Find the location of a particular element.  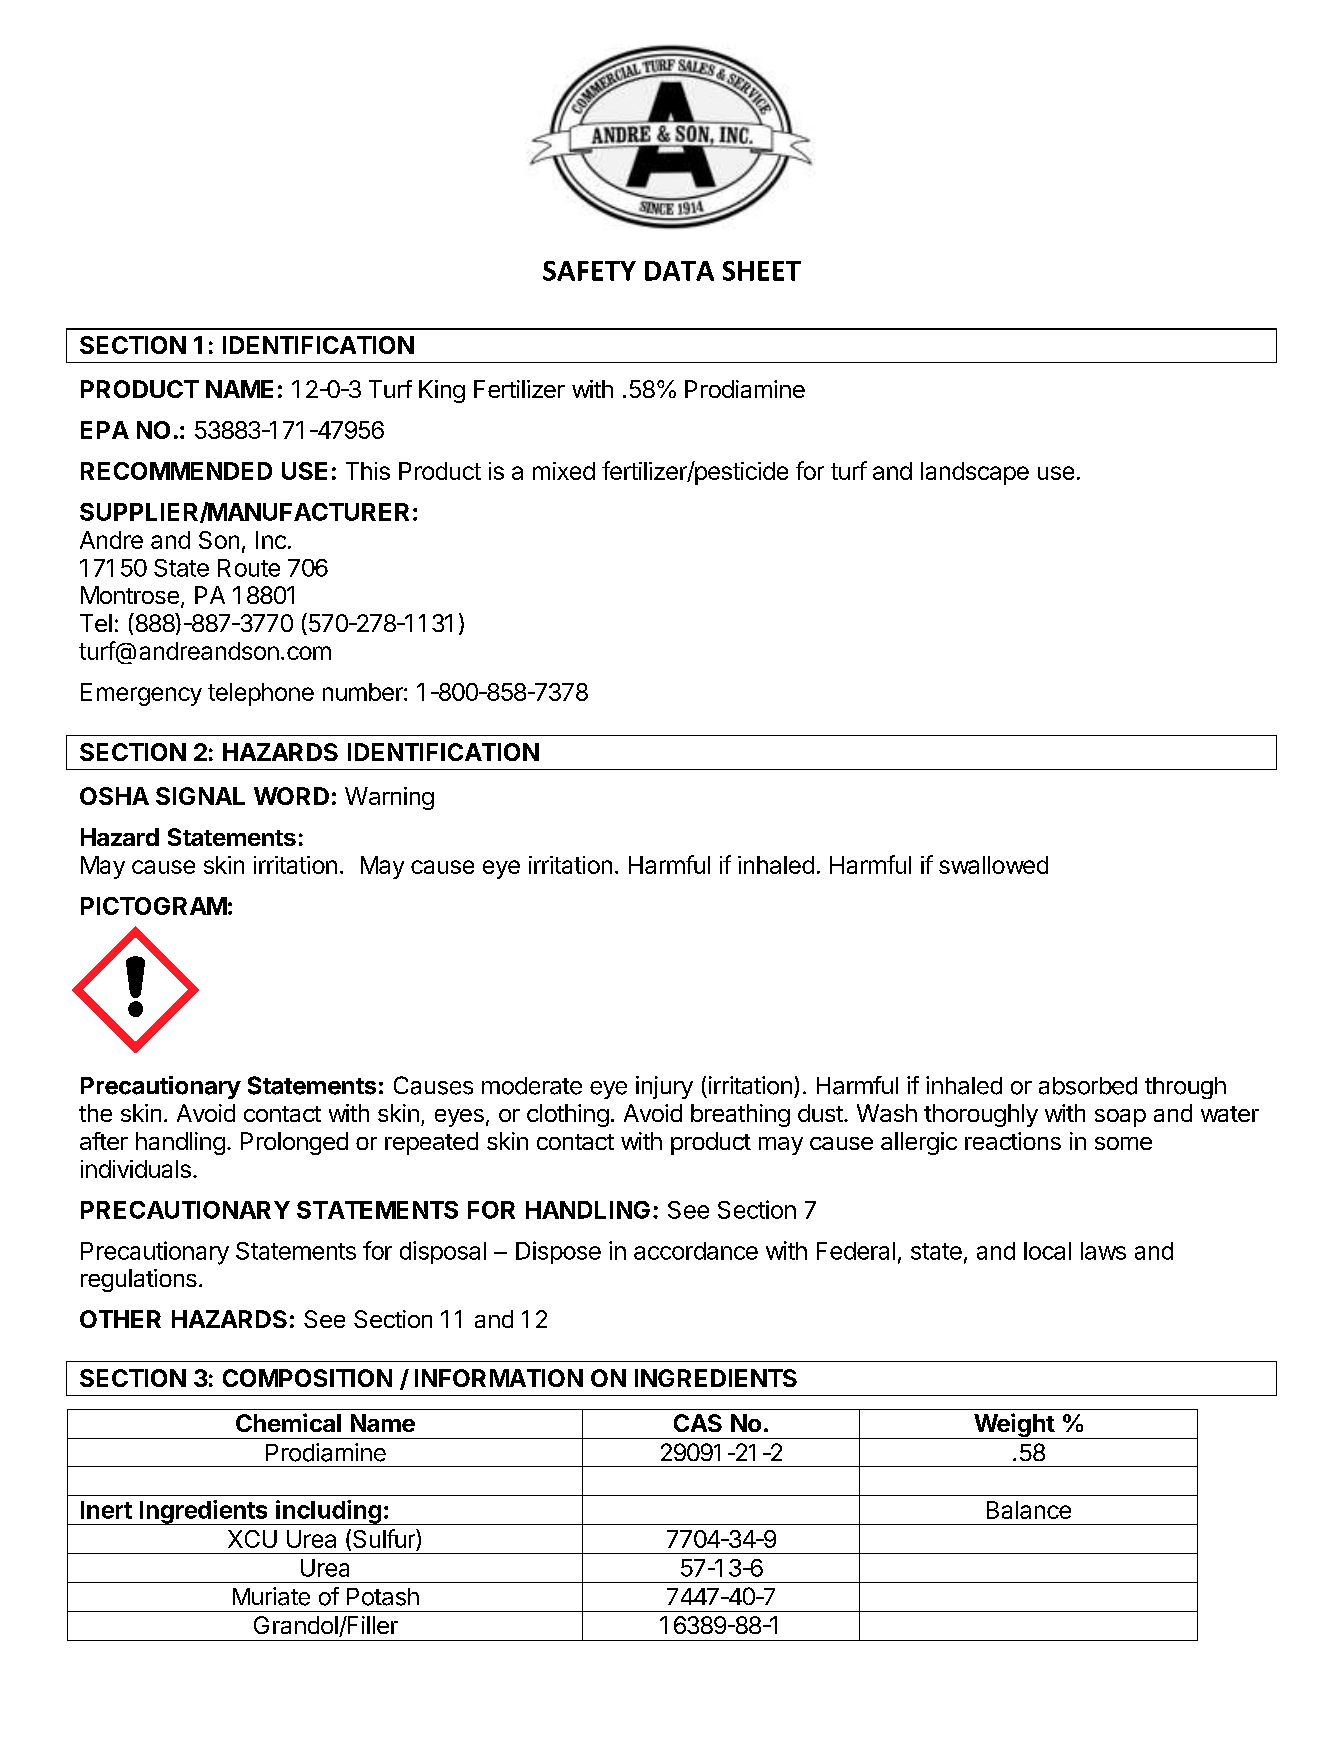

swallowed is located at coordinates (993, 865).
